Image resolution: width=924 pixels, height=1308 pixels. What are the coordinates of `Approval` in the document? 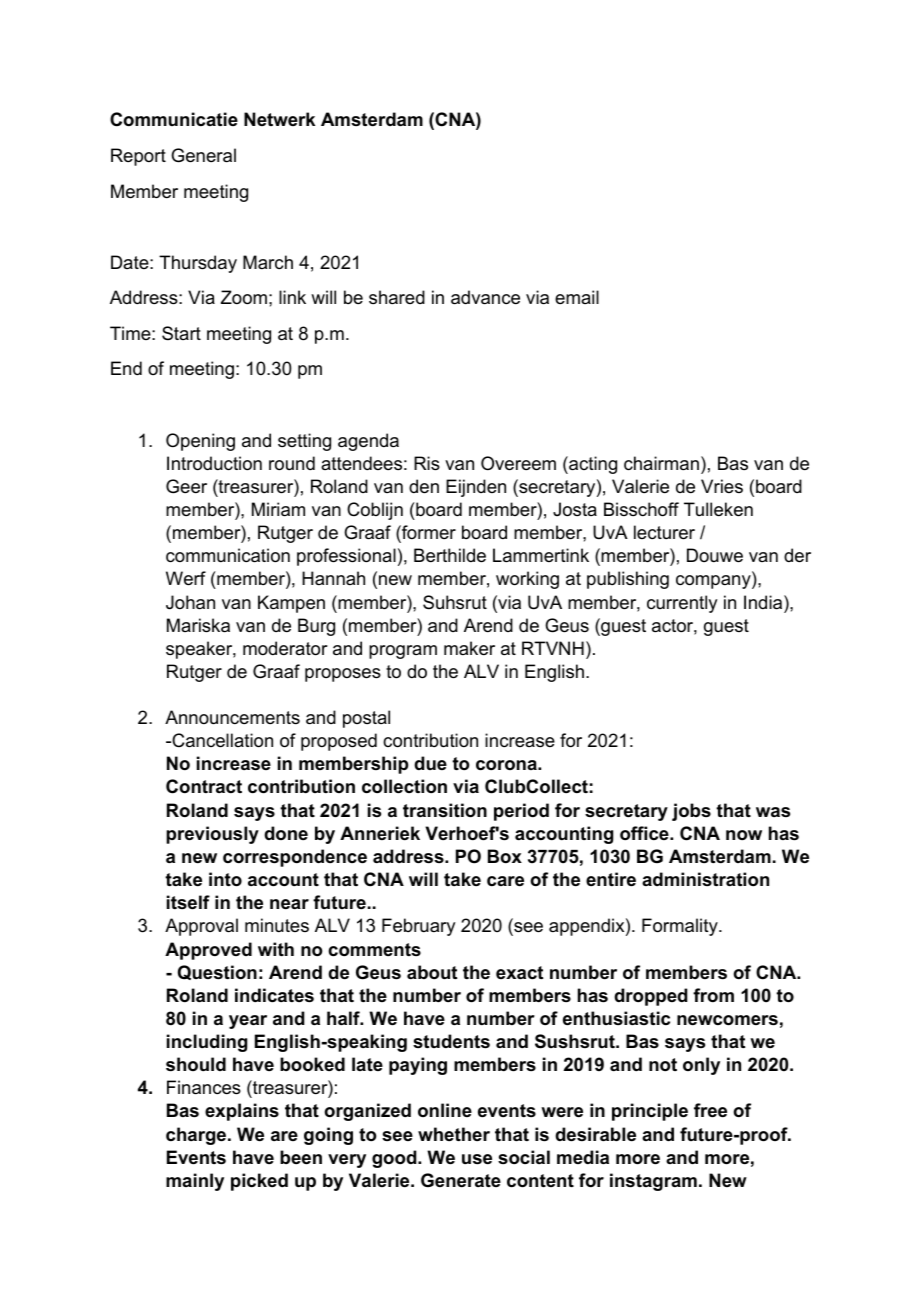 It's located at (201, 927).
